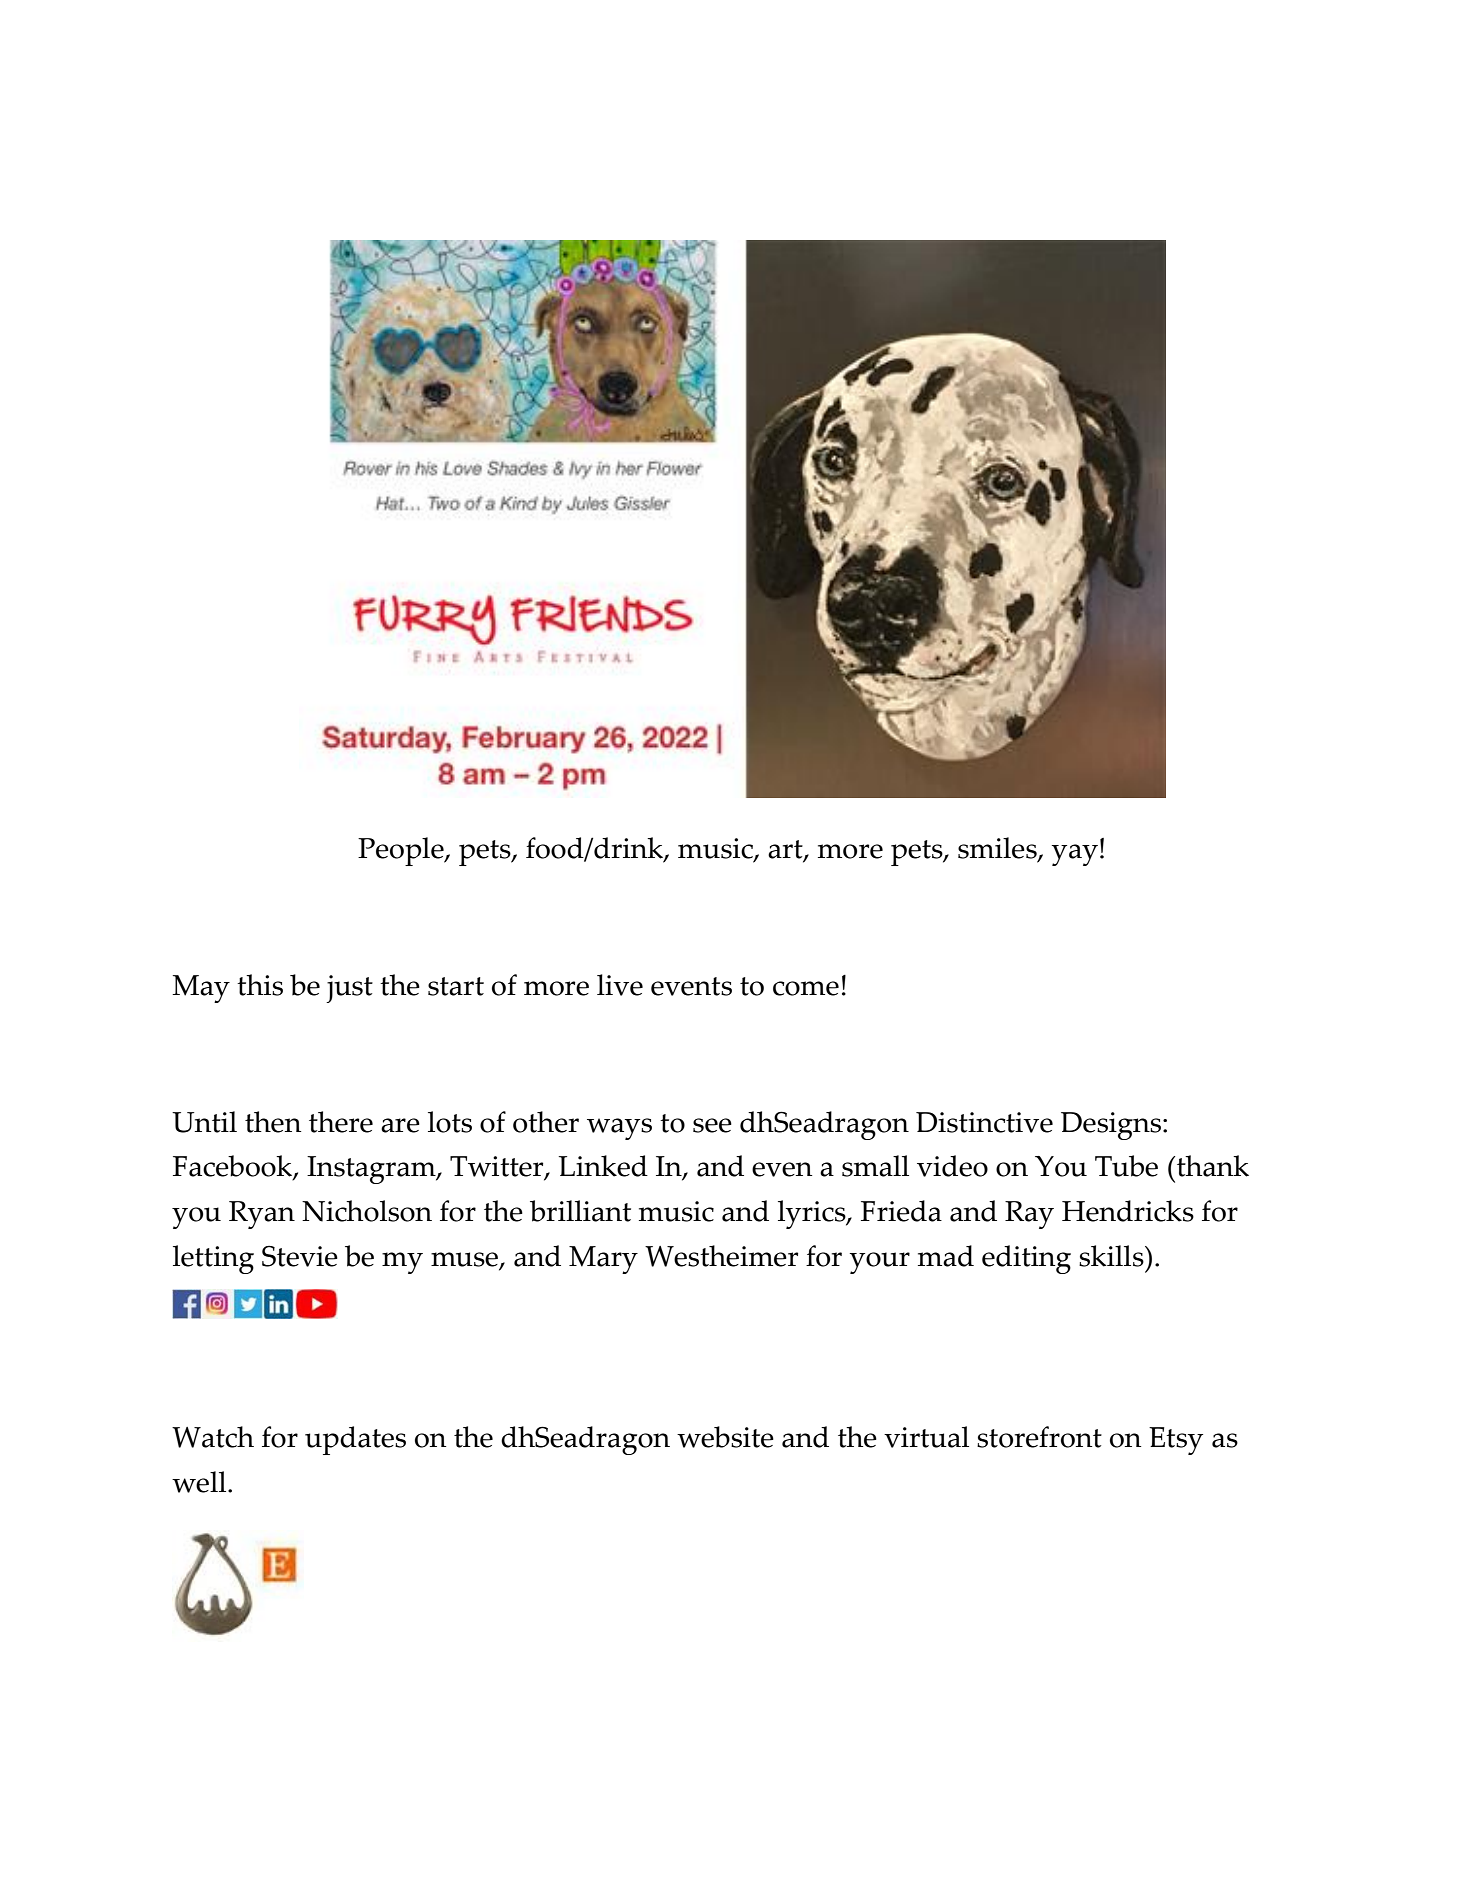  Describe the element at coordinates (402, 851) in the document. I see `People` at that location.
